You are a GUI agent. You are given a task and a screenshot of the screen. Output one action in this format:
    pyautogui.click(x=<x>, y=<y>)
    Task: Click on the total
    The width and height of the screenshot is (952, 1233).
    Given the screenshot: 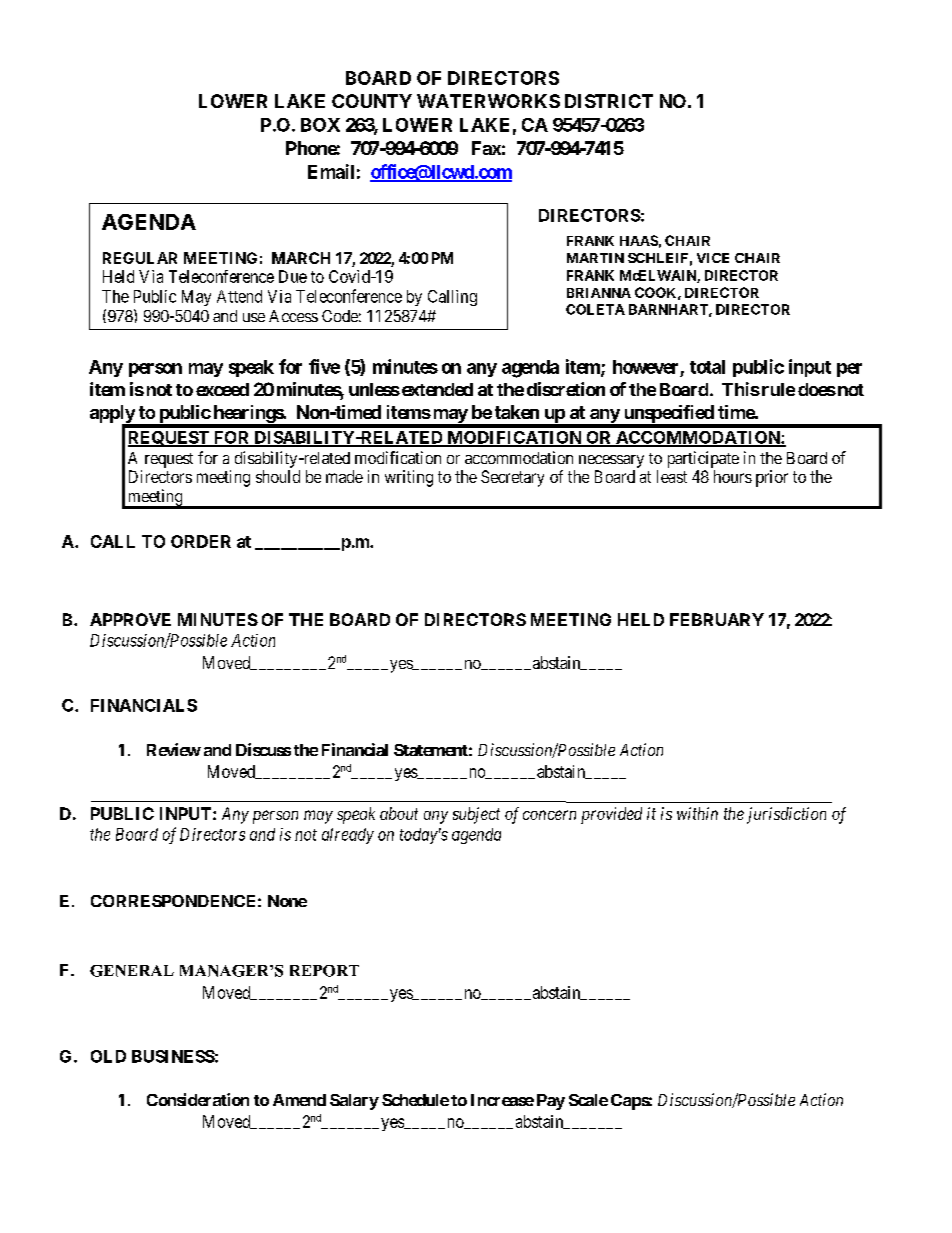 What is the action you would take?
    pyautogui.click(x=707, y=367)
